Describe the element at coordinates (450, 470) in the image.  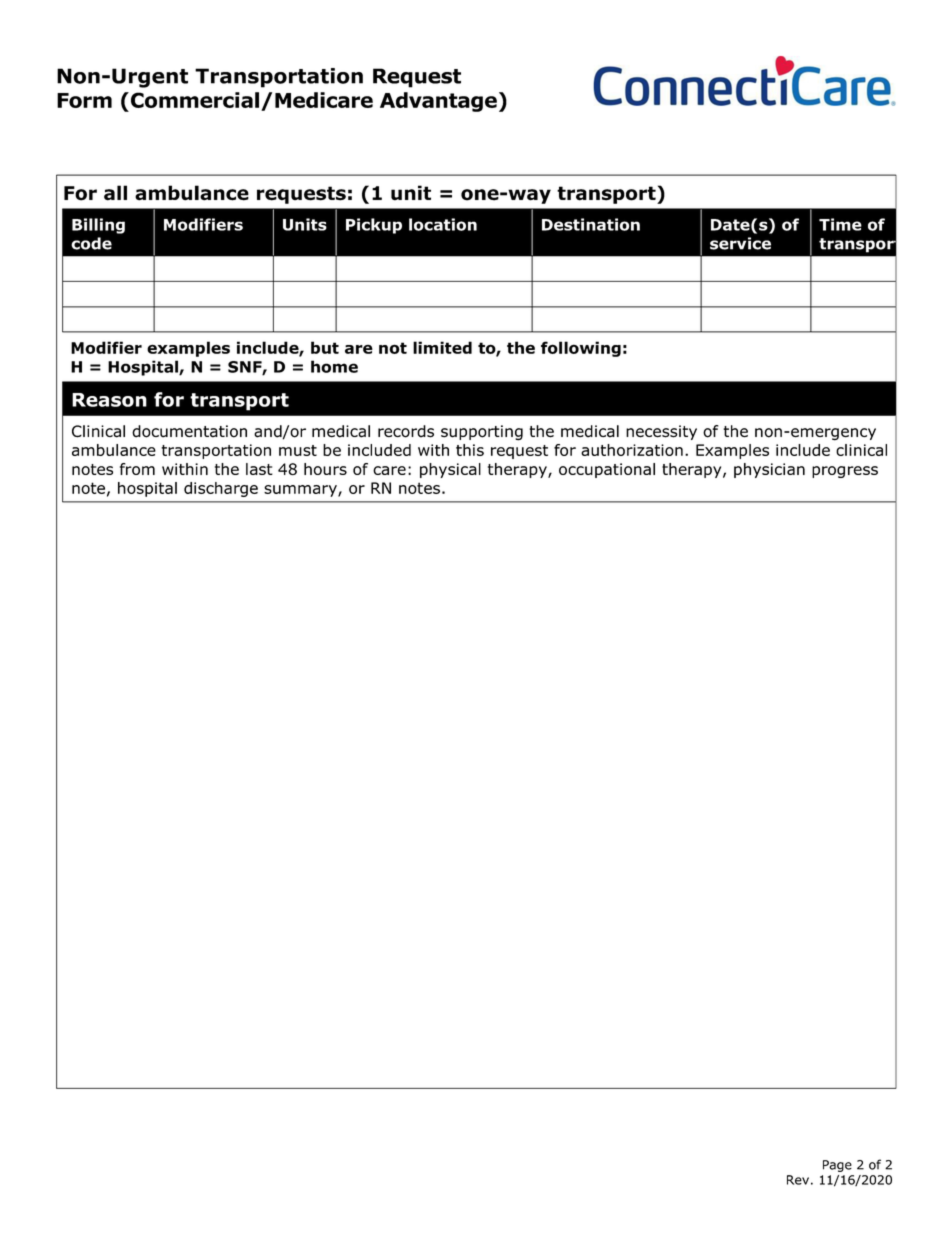
I see `physical` at that location.
